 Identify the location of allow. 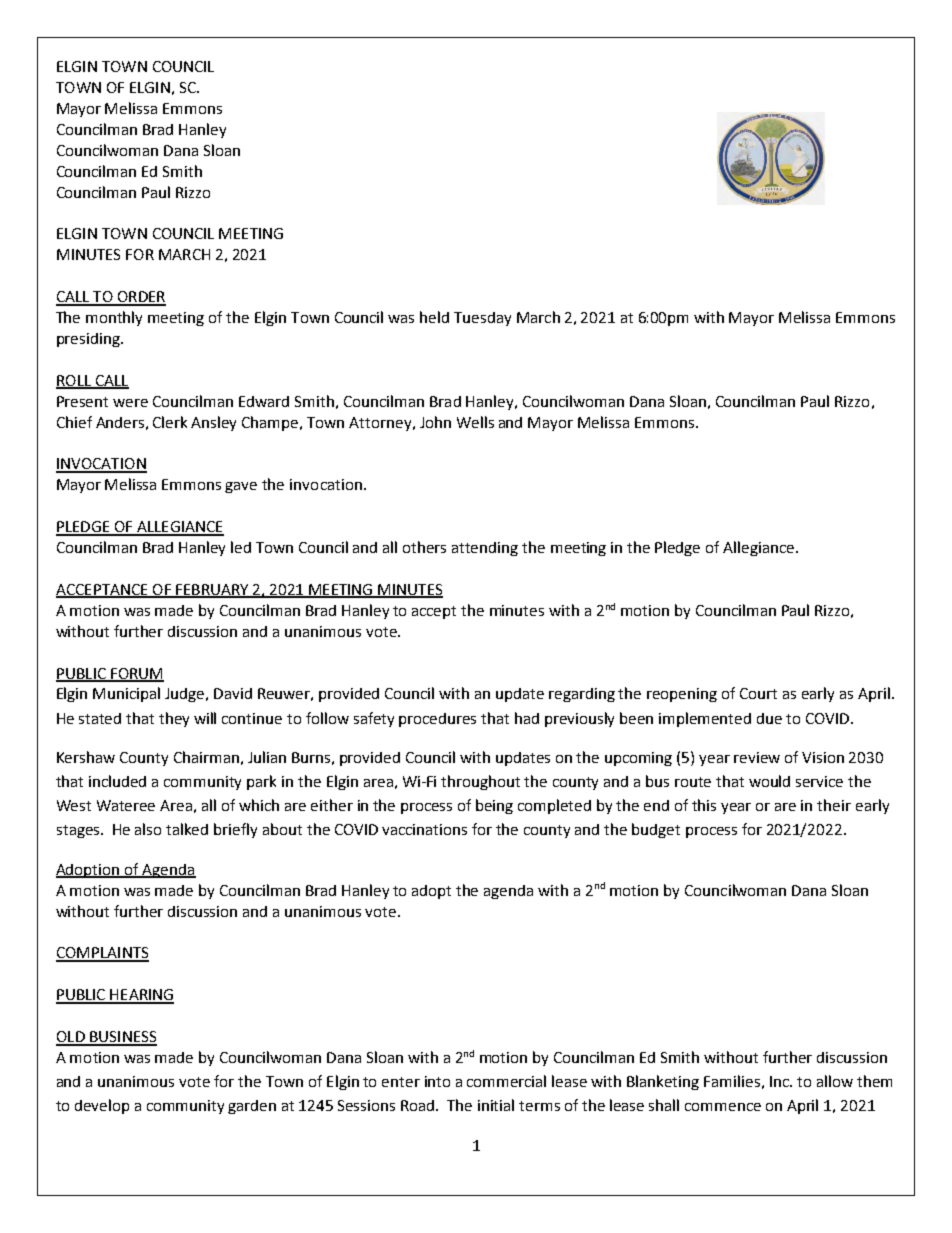
(835, 1081).
